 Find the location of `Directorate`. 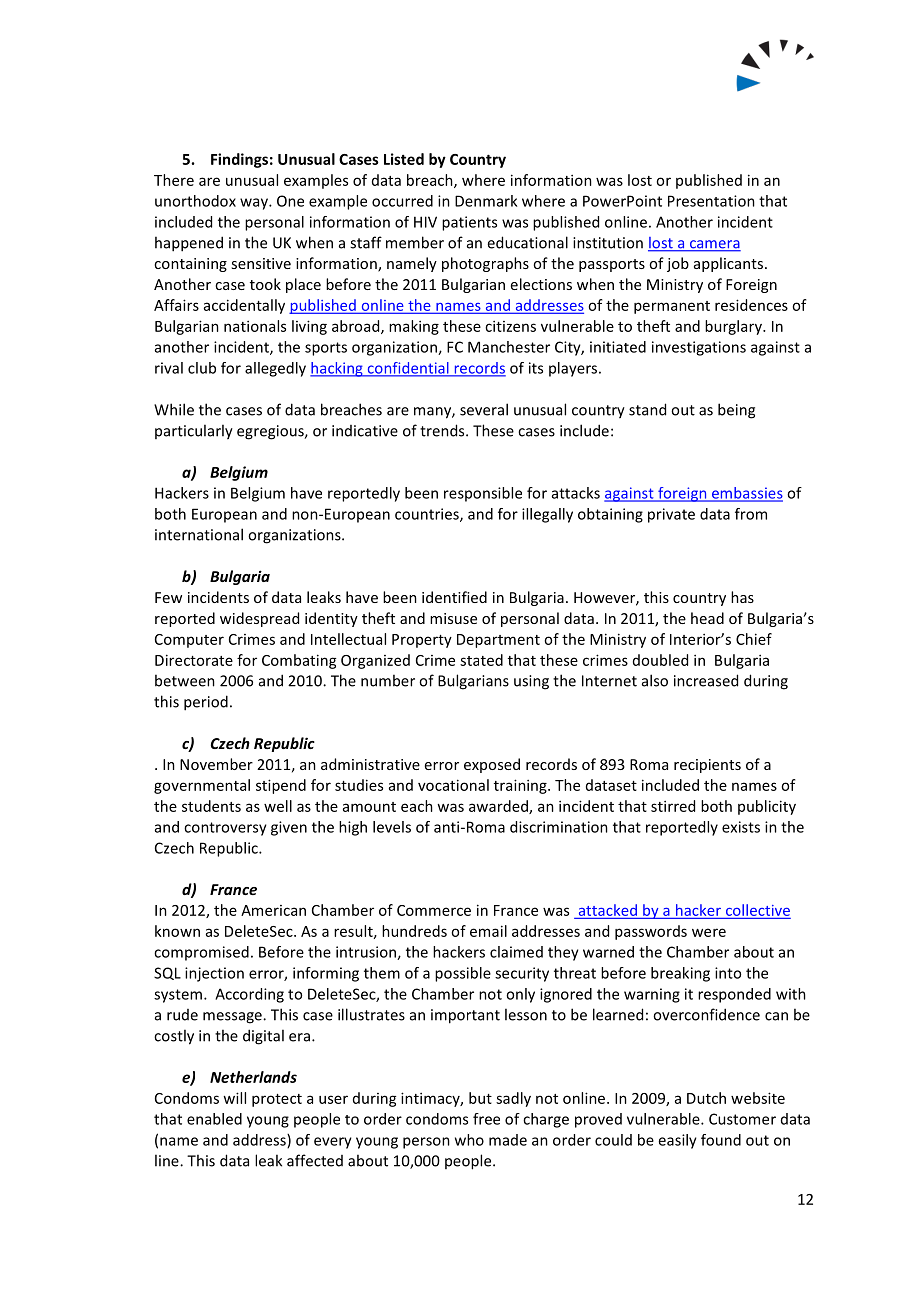

Directorate is located at coordinates (194, 660).
